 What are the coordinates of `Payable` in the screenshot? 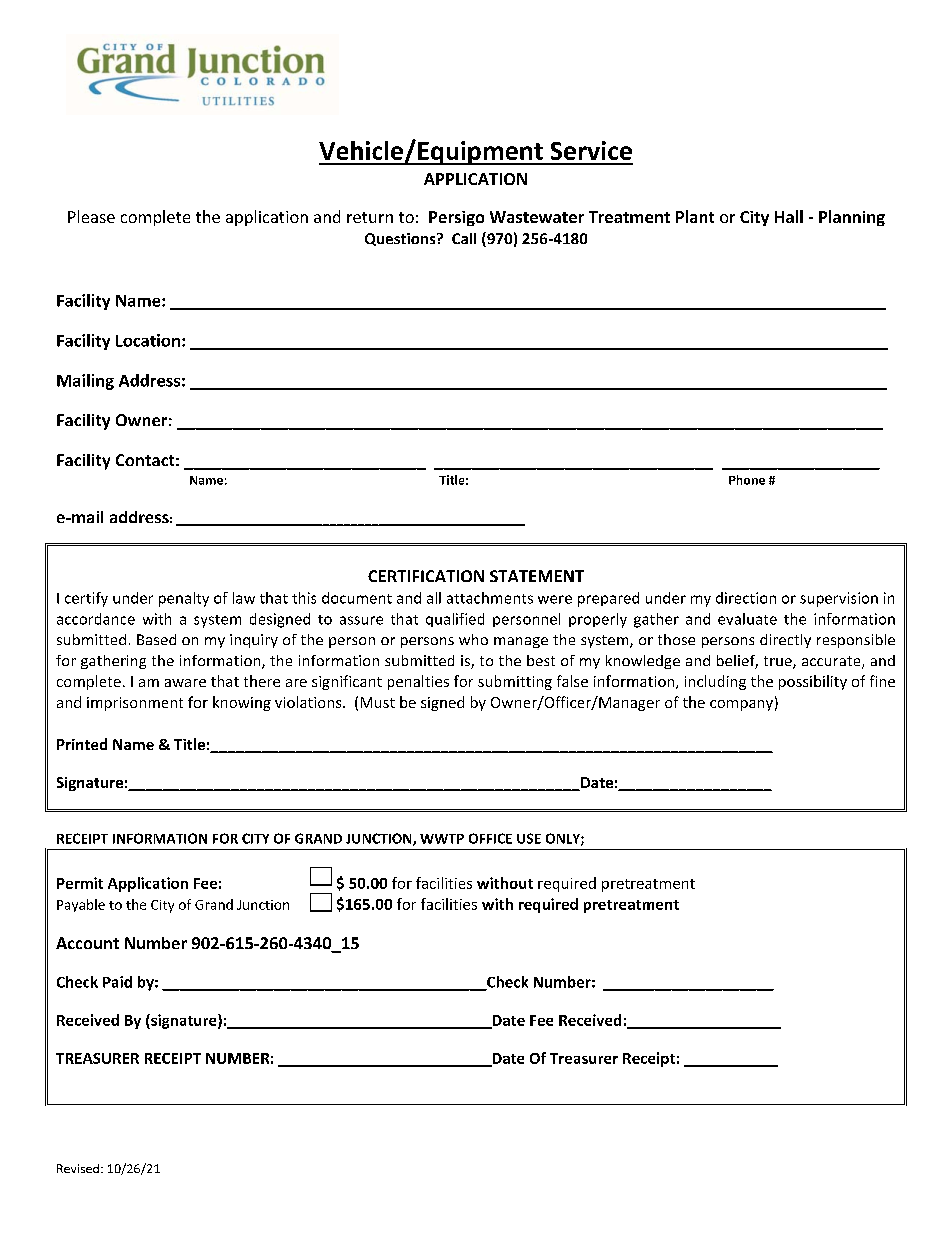 It's located at (81, 905).
